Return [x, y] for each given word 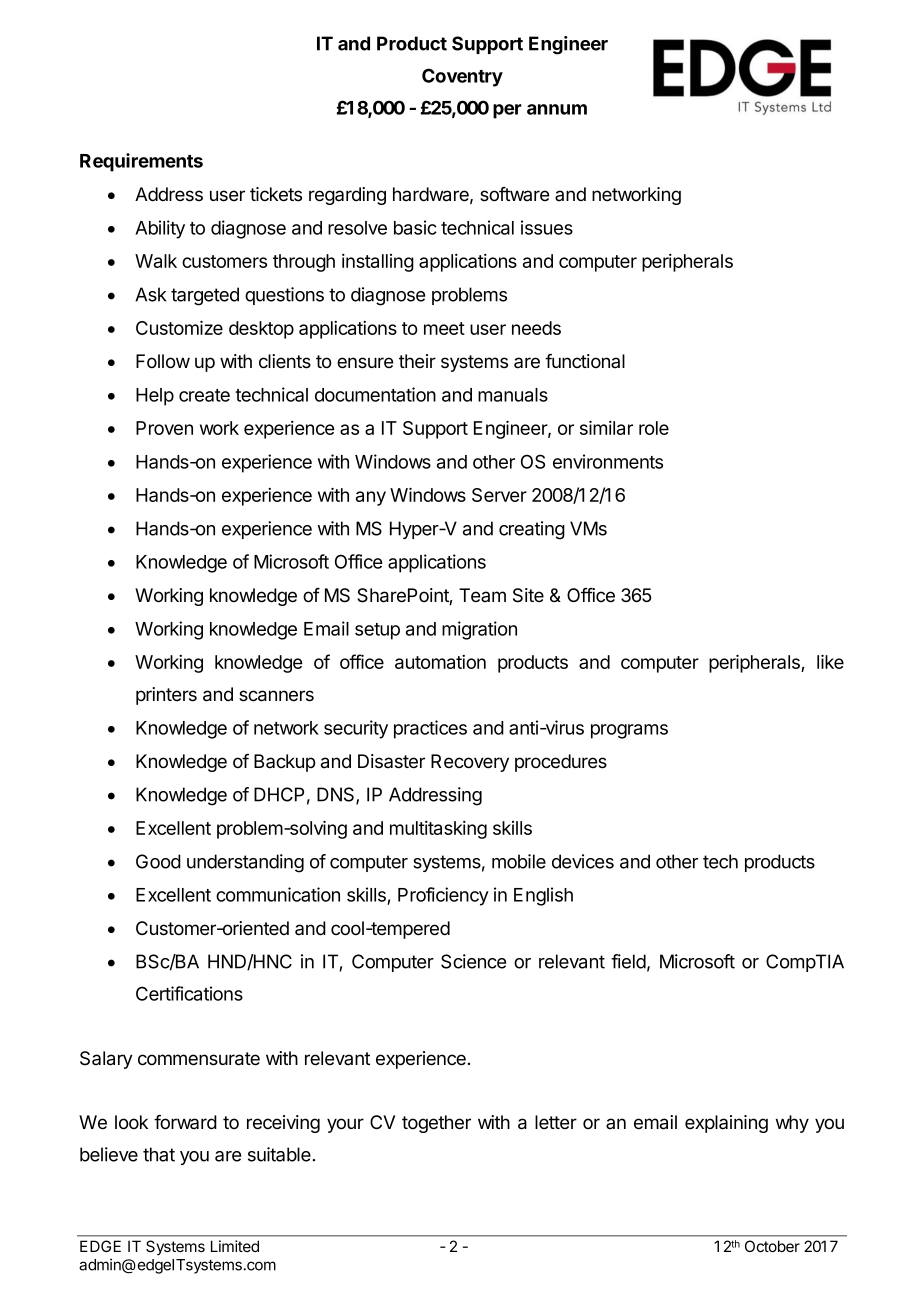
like [830, 661]
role [654, 428]
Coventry [462, 77]
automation [440, 662]
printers [166, 696]
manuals [513, 395]
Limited [235, 1246]
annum [557, 109]
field [628, 961]
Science [473, 961]
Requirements [141, 162]
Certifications [189, 993]
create [204, 395]
